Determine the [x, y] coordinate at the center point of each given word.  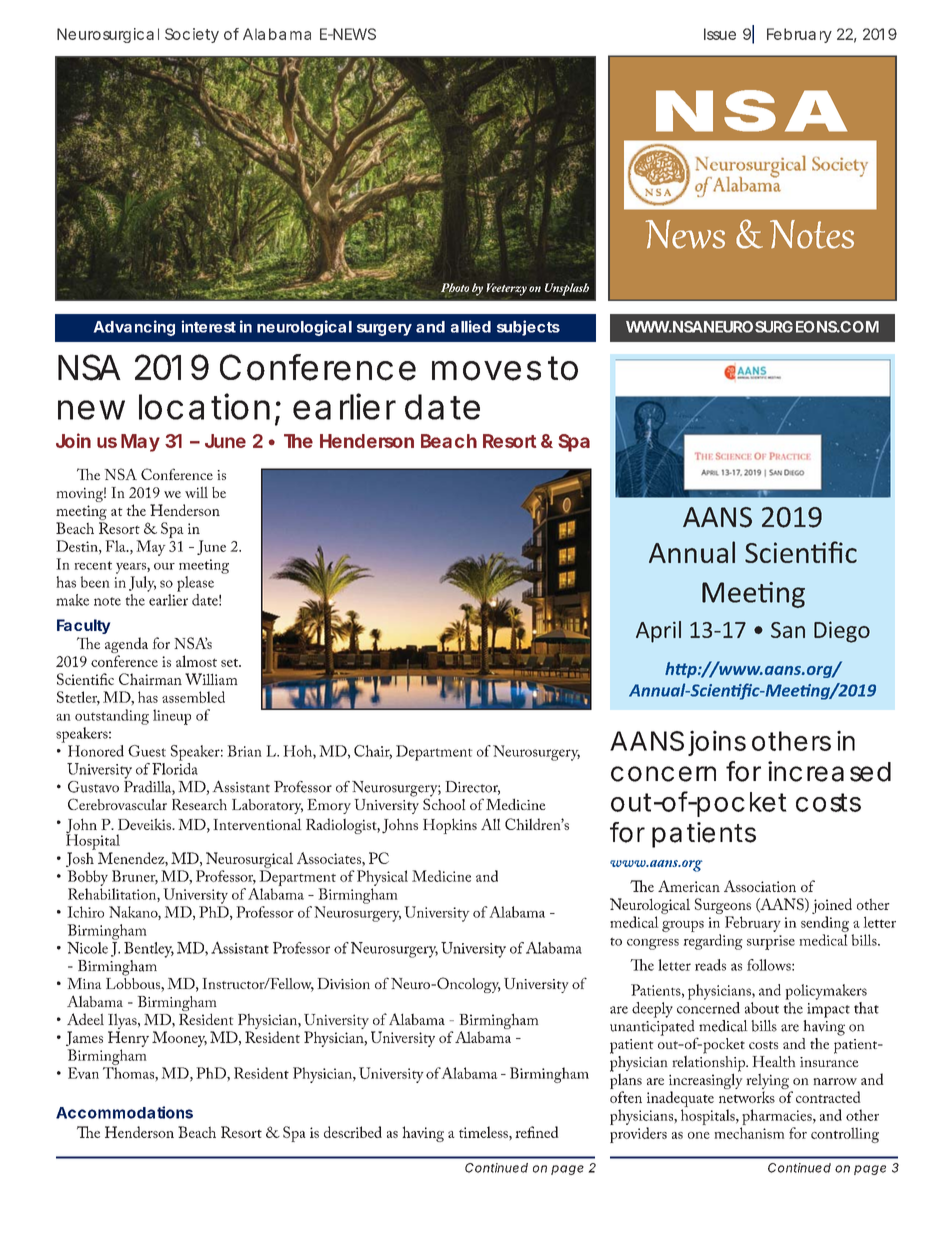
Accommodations [124, 1112]
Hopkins [450, 826]
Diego [842, 632]
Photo [455, 288]
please [195, 584]
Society [192, 35]
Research [199, 804]
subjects [528, 328]
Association [760, 886]
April [658, 632]
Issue [720, 34]
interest [208, 326]
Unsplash [567, 289]
